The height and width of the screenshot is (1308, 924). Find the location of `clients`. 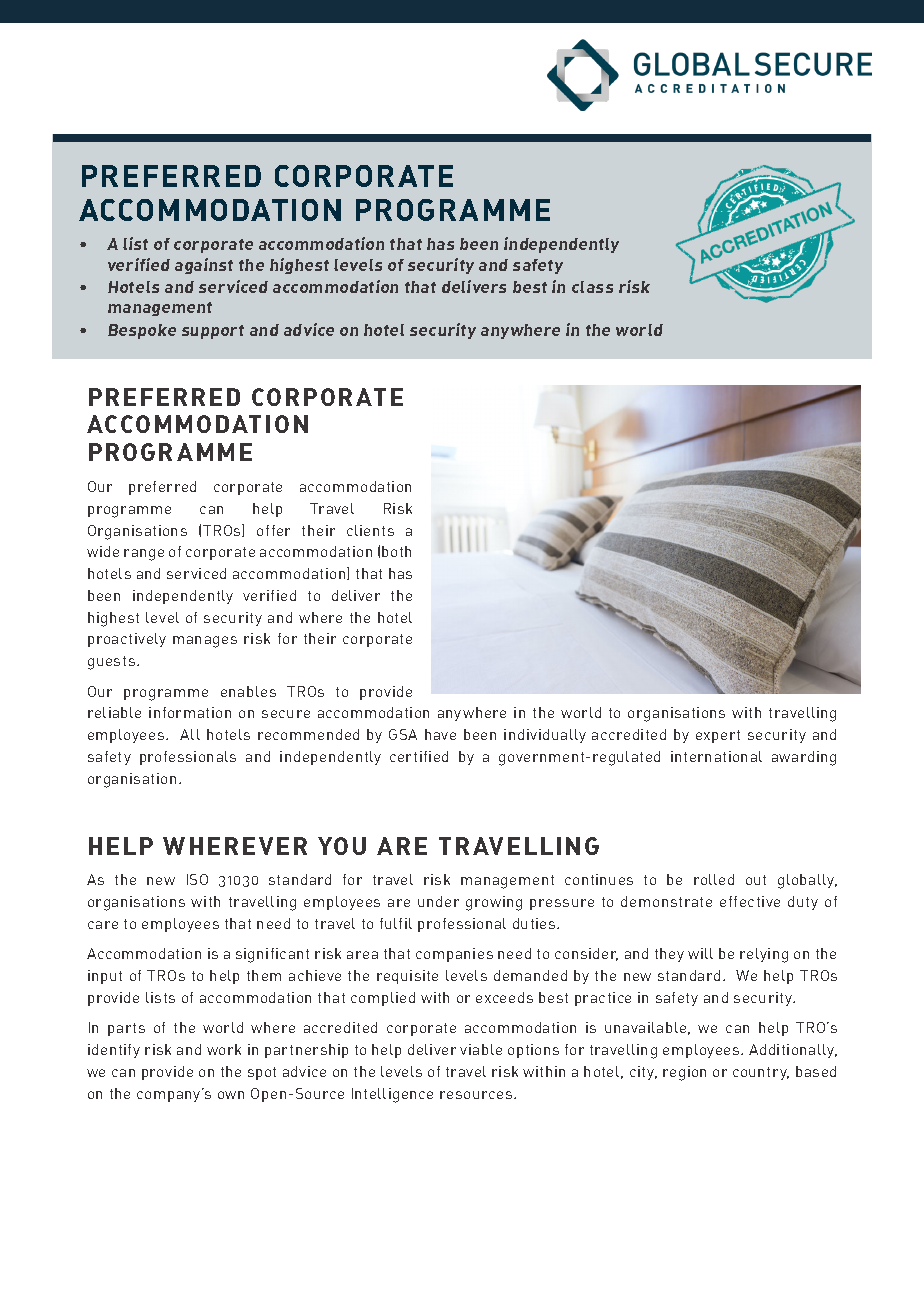

clients is located at coordinates (370, 530).
